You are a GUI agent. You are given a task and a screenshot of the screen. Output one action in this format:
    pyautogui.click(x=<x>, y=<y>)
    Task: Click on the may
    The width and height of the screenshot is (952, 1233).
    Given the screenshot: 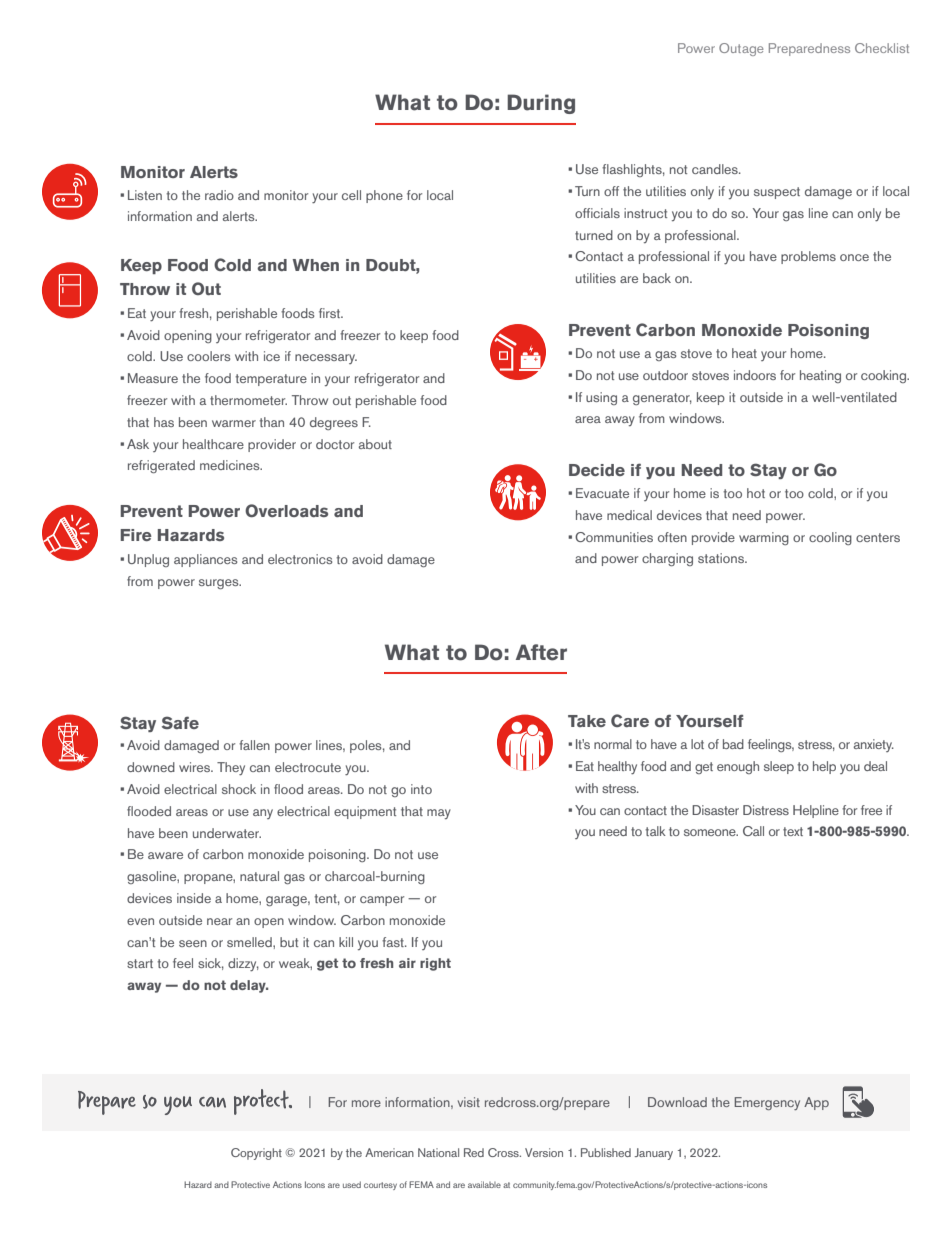 What is the action you would take?
    pyautogui.click(x=439, y=814)
